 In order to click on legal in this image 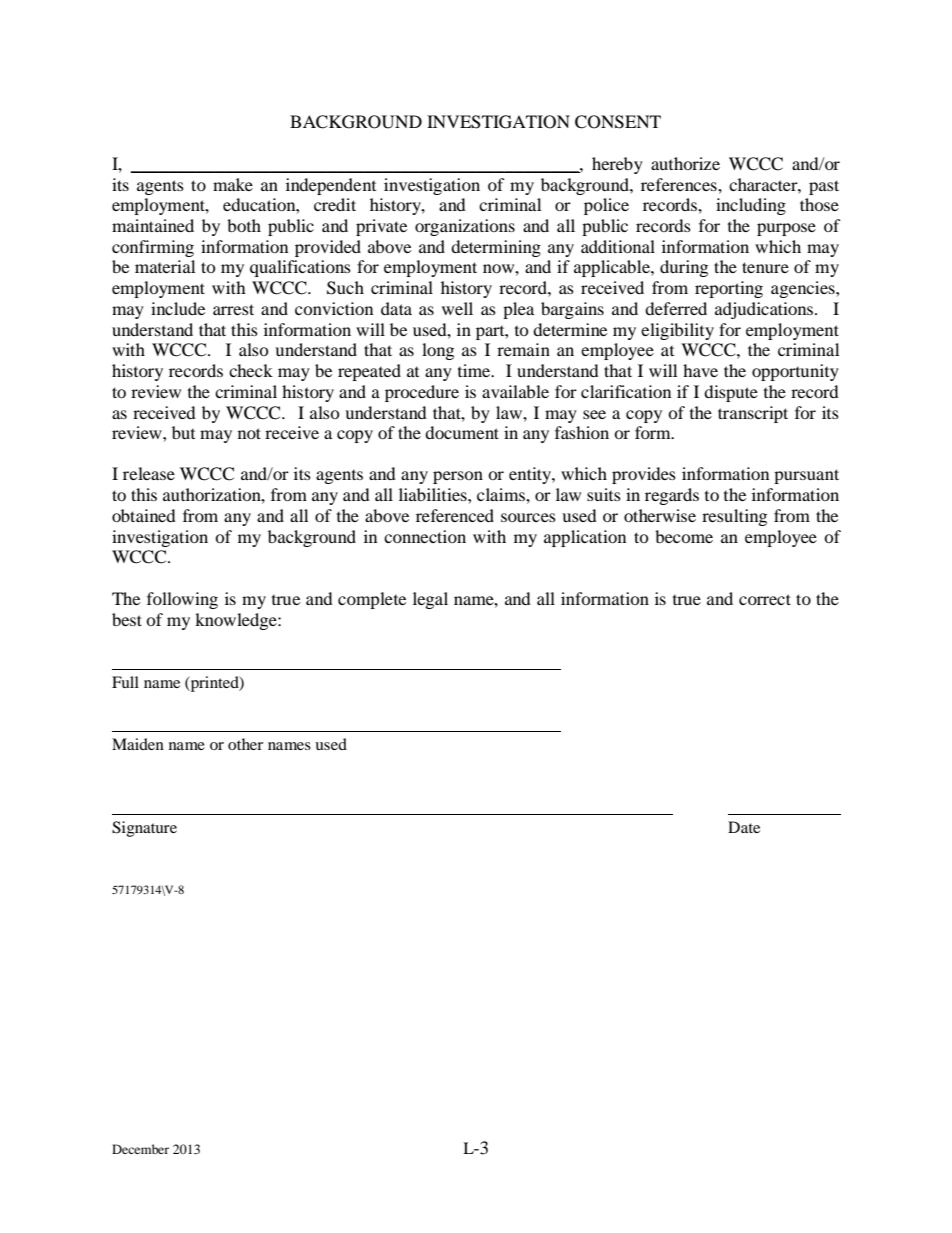, I will do `click(430, 600)`.
